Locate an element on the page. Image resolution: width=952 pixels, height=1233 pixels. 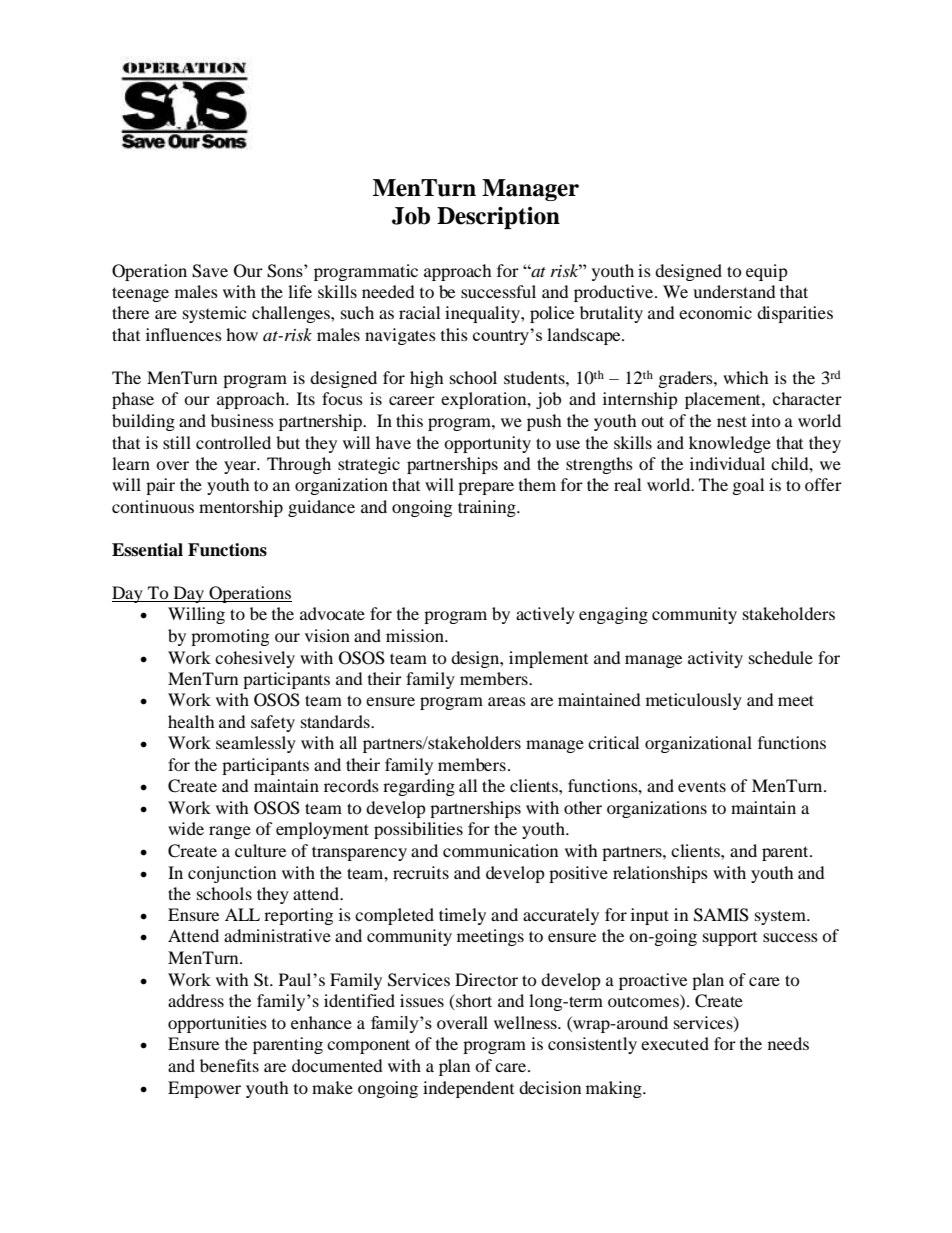
Save is located at coordinates (210, 271).
